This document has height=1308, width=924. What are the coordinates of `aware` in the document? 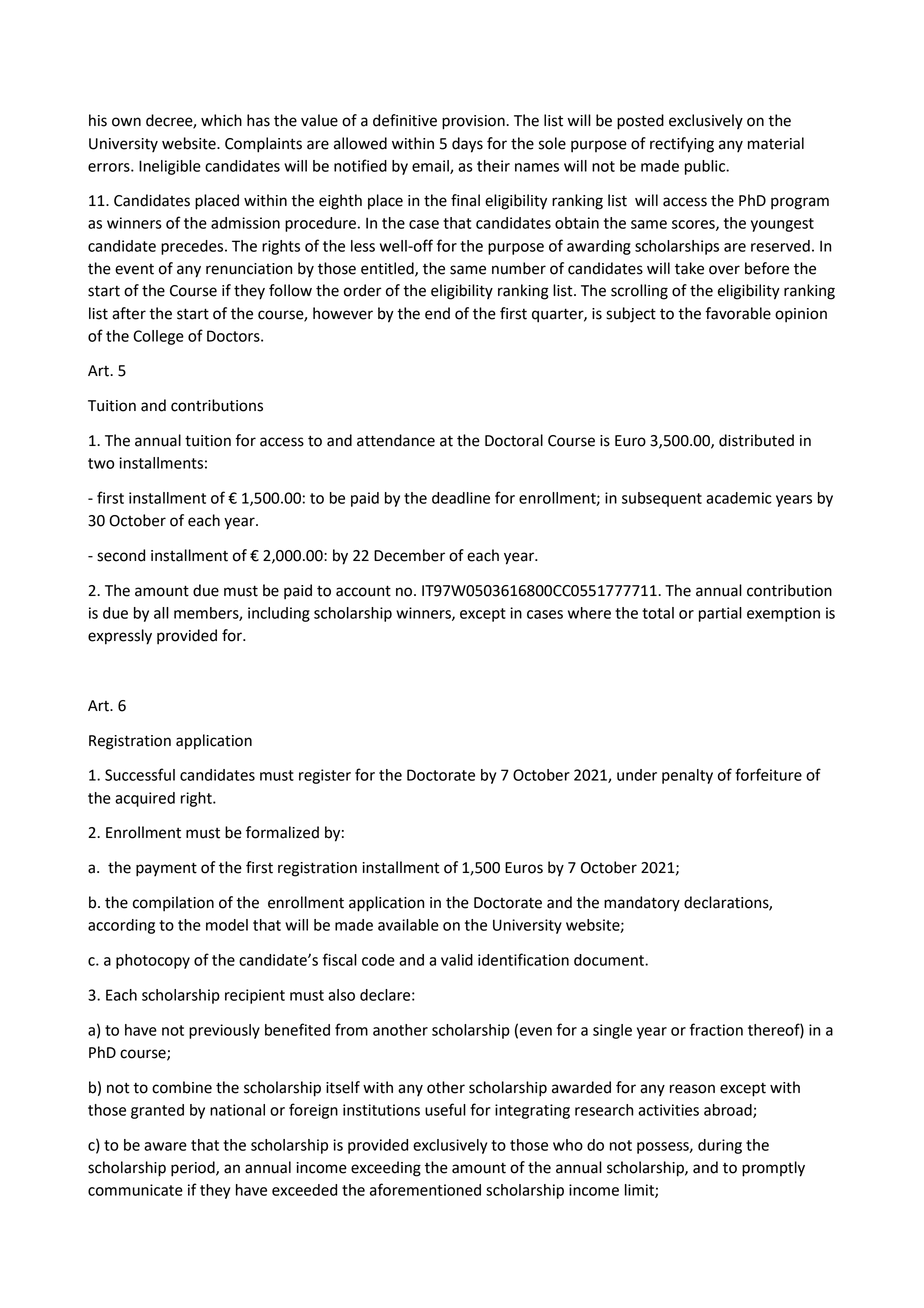 It's located at (165, 1146).
